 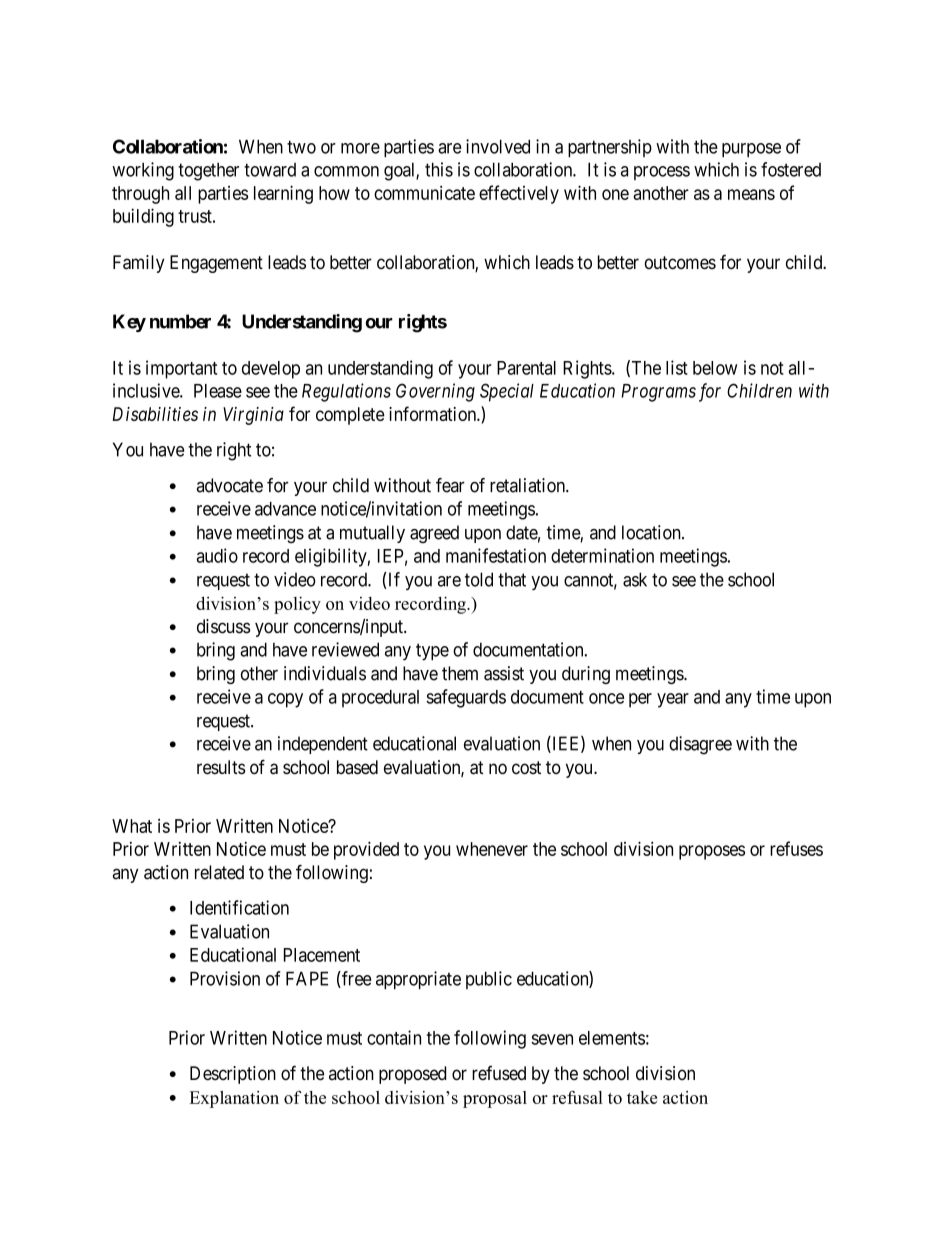 What do you see at coordinates (208, 171) in the screenshot?
I see `together` at bounding box center [208, 171].
